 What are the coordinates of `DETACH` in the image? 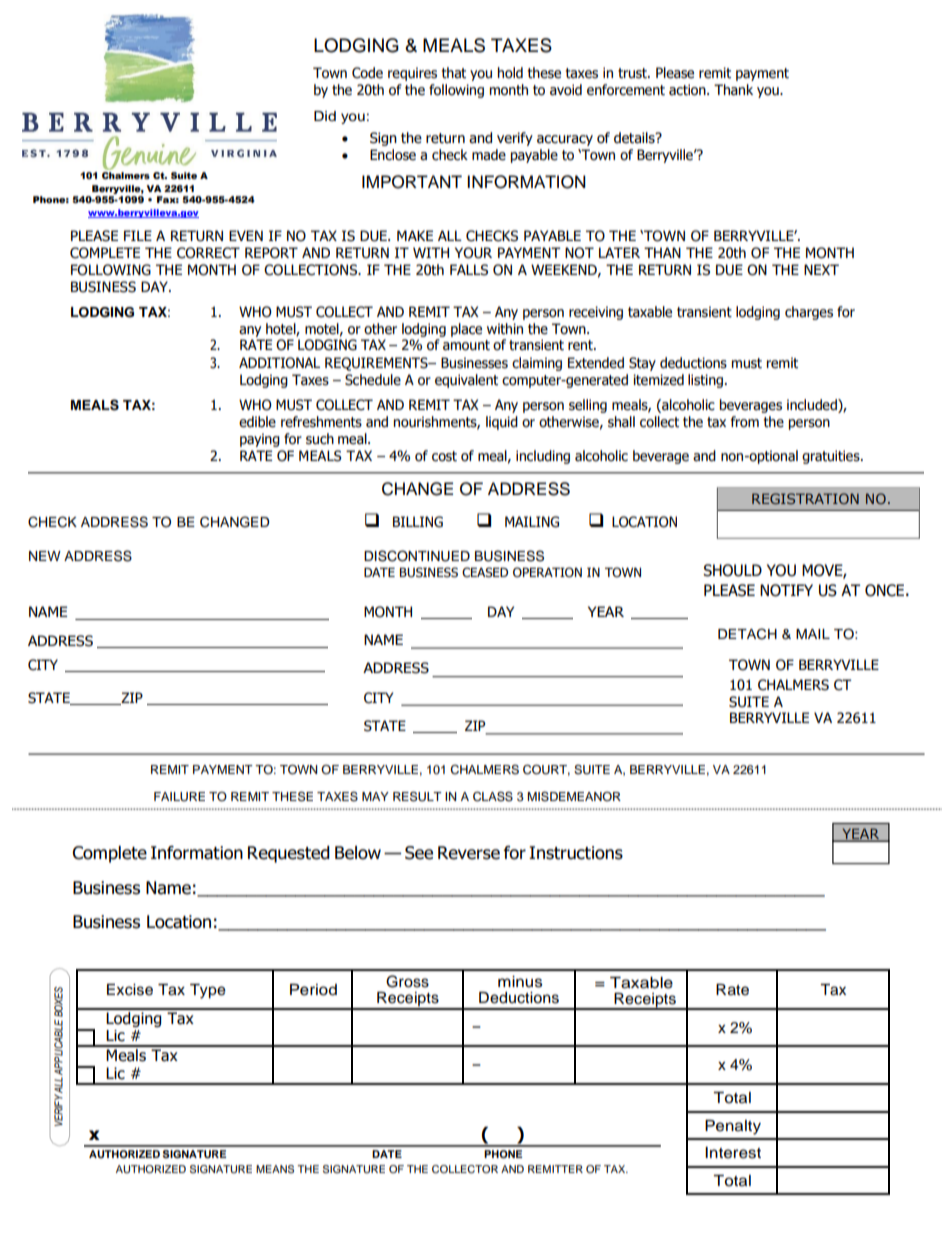 It's located at (747, 634).
